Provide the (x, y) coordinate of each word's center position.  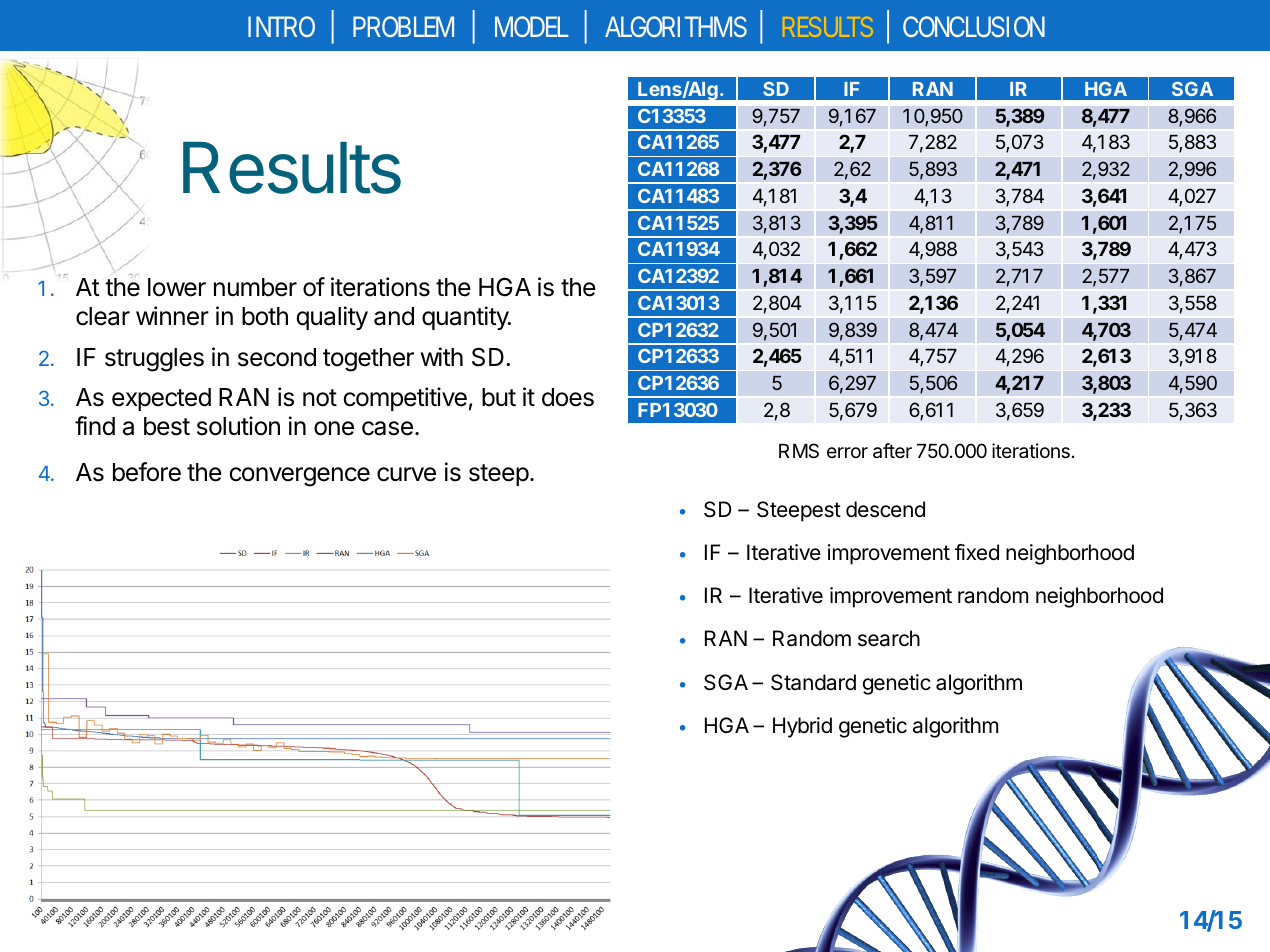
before (147, 472)
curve (406, 474)
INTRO (281, 26)
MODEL (531, 26)
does (568, 397)
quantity (466, 318)
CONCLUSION (974, 26)
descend (885, 509)
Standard (813, 682)
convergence (299, 477)
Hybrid (802, 727)
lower (177, 287)
